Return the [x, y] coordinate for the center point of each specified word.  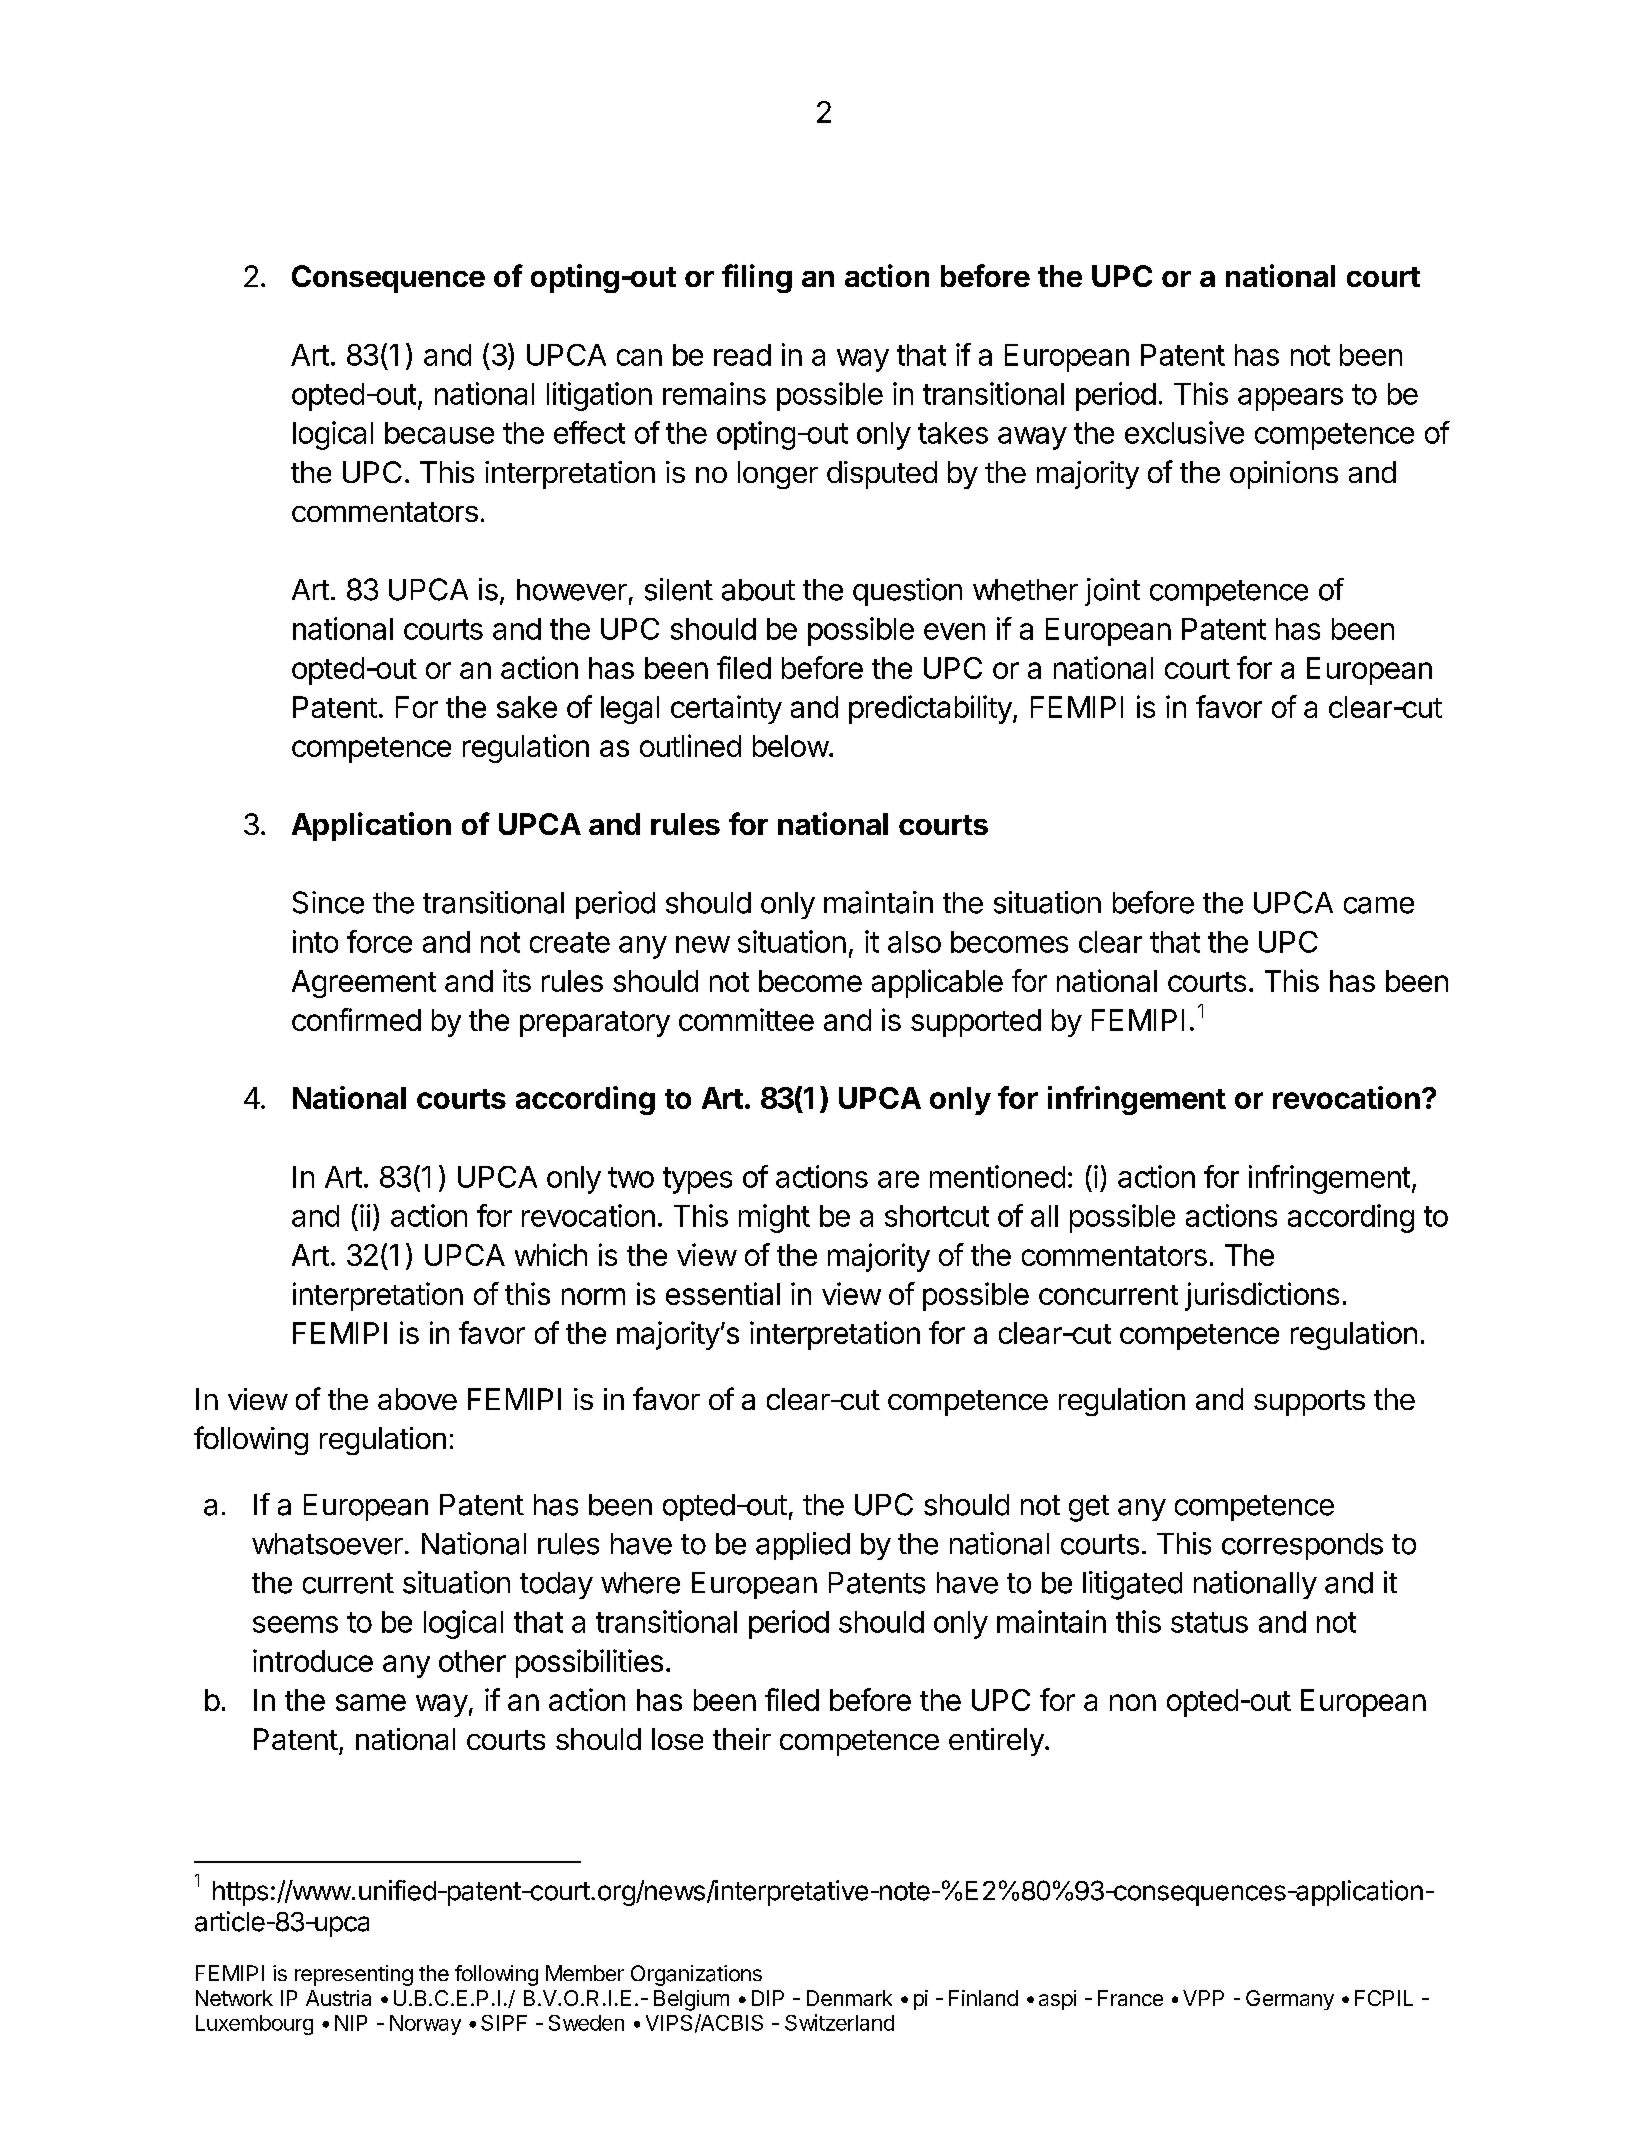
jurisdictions [1262, 1296]
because [439, 433]
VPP [1203, 1998]
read [742, 355]
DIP [768, 1998]
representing [354, 1975]
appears [1290, 399]
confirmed [356, 1019]
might [774, 1218]
